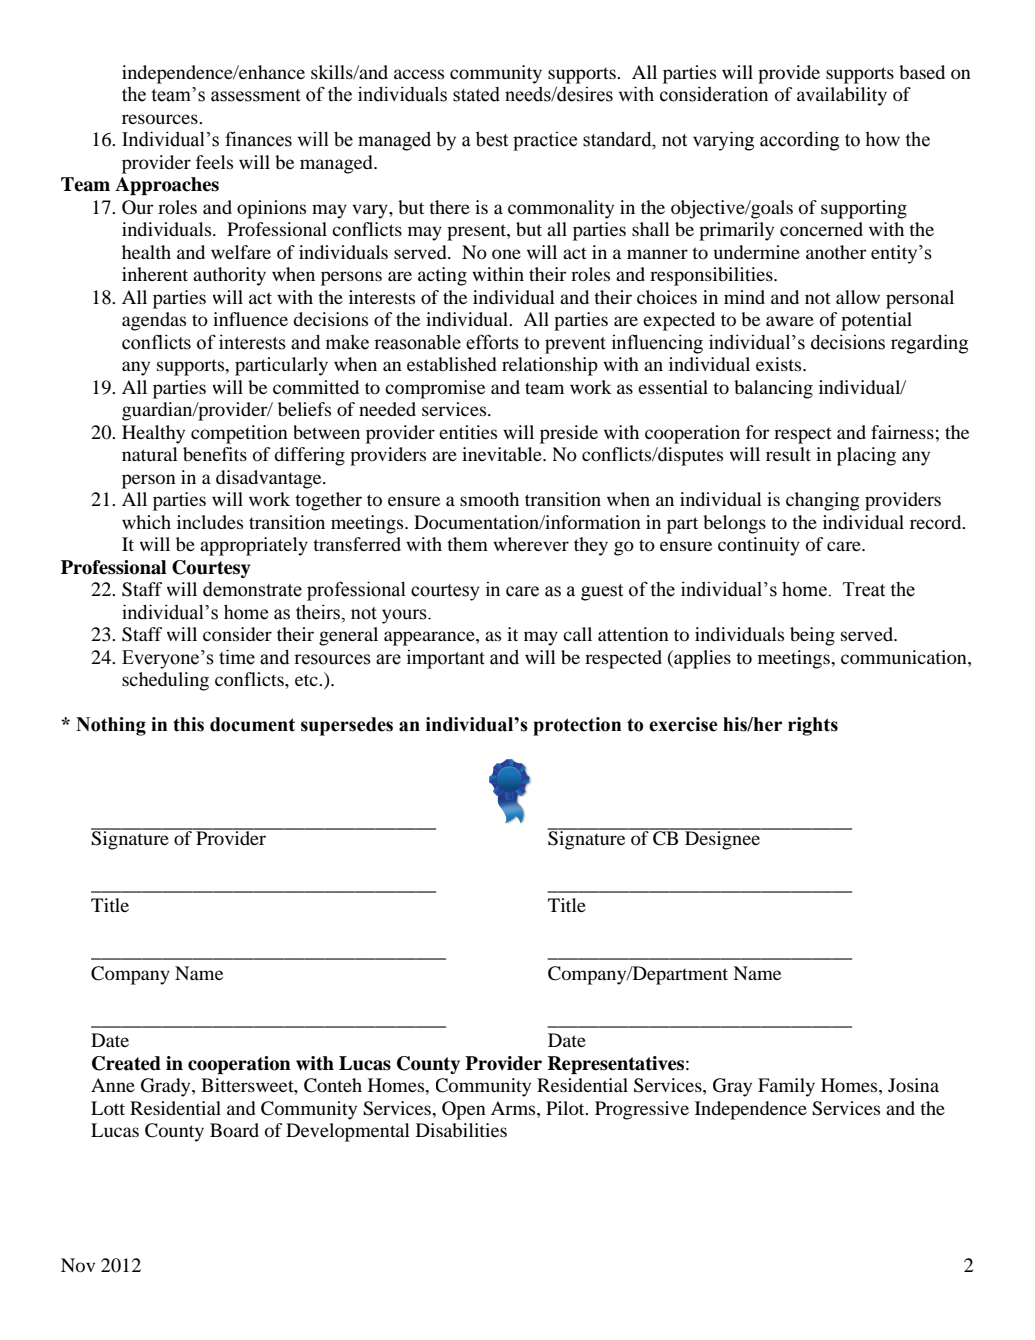 The image size is (1035, 1340). Describe the element at coordinates (165, 681) in the screenshot. I see `scheduling` at that location.
